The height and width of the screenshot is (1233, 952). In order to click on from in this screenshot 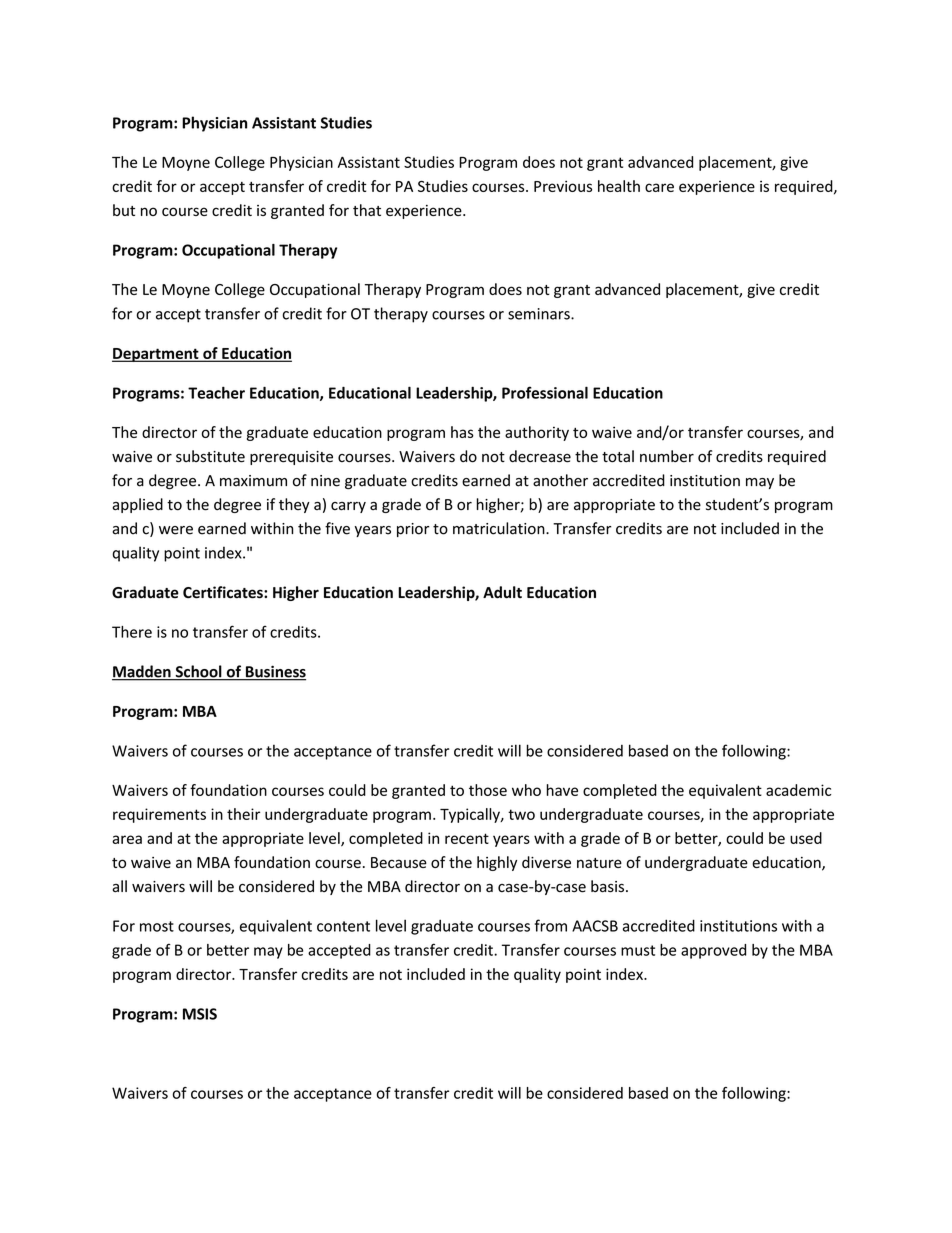, I will do `click(551, 925)`.
